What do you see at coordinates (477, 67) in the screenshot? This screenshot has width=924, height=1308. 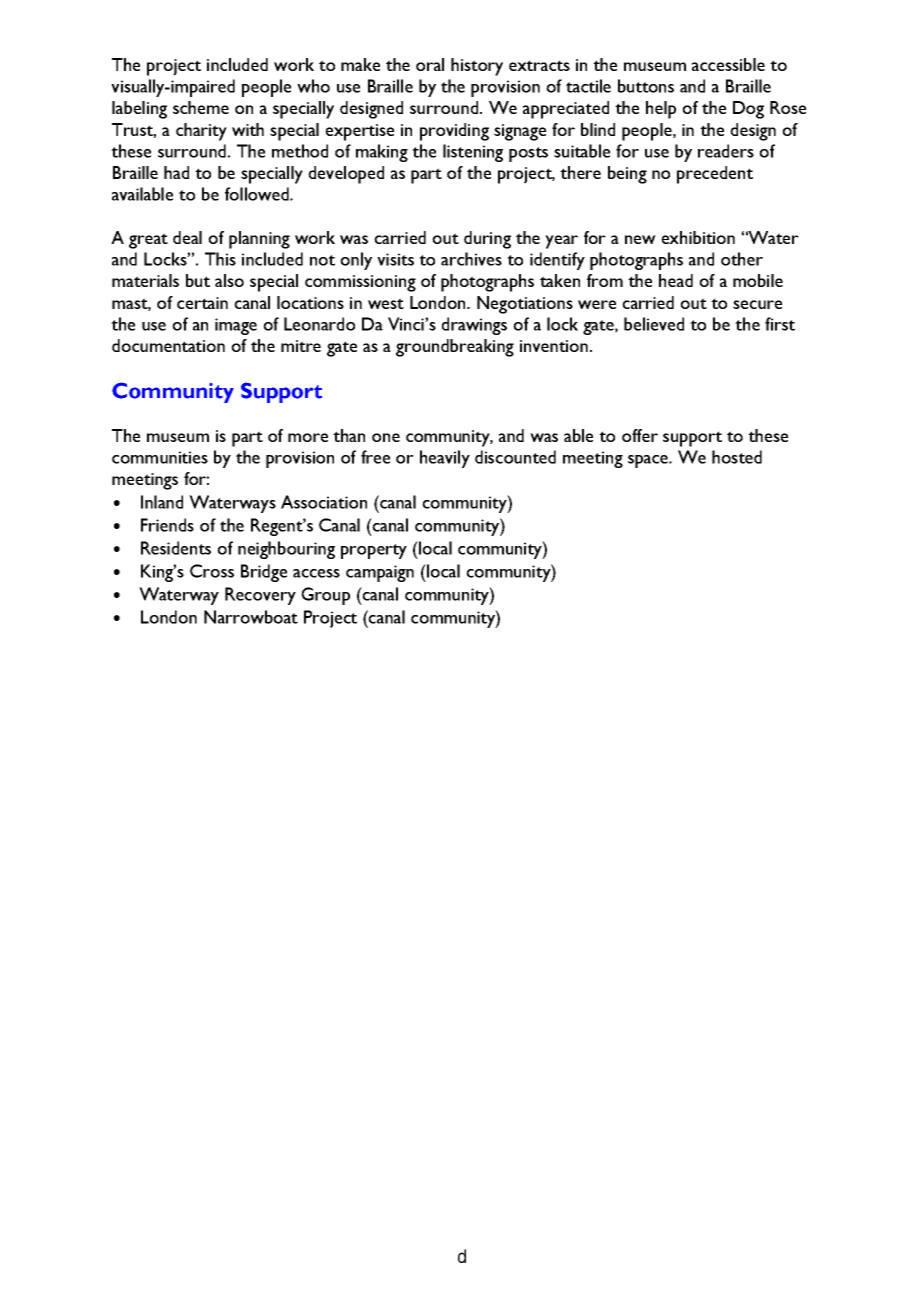 I see `history` at bounding box center [477, 67].
